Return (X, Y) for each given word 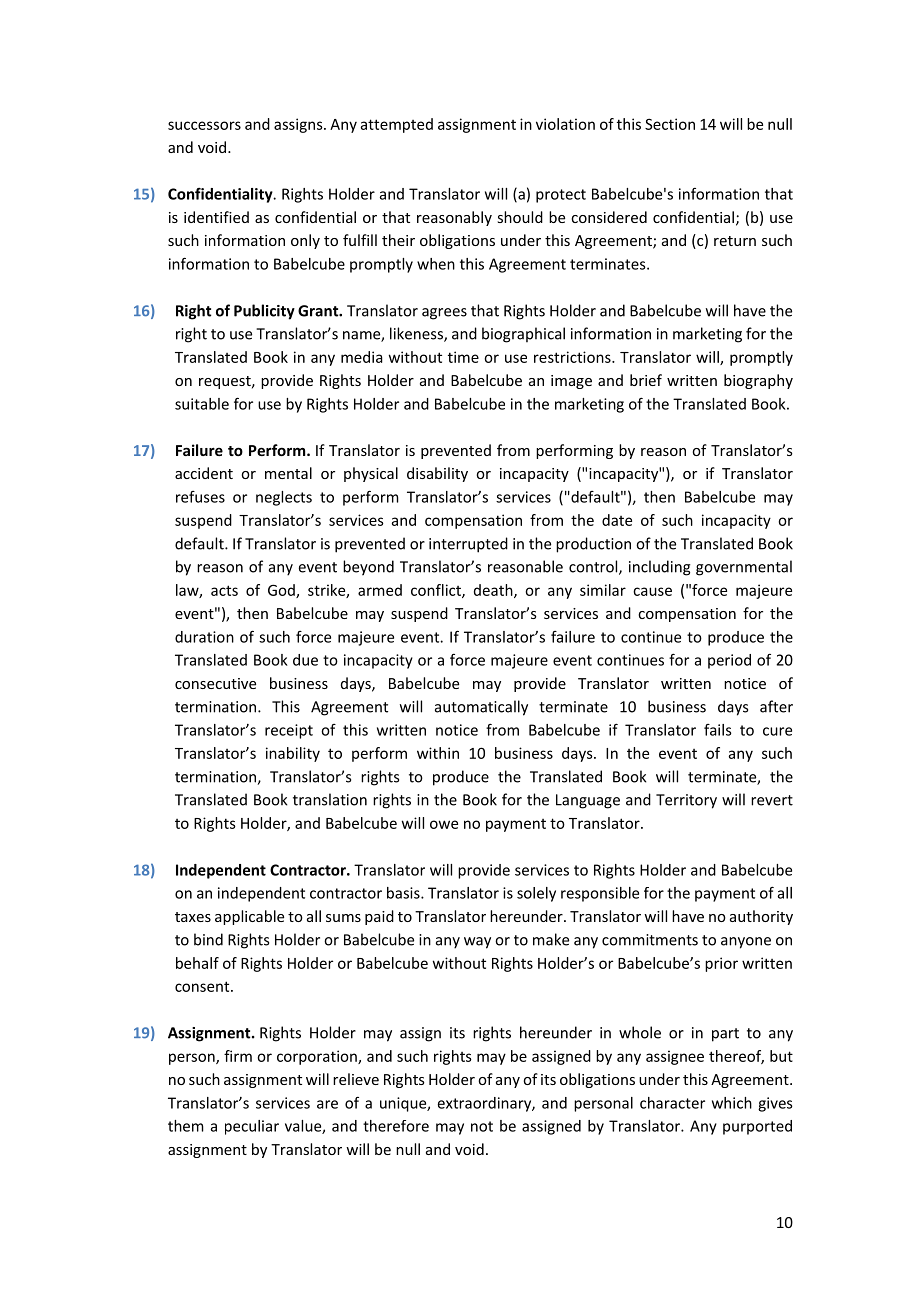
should (520, 217)
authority (761, 917)
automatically (481, 708)
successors (204, 125)
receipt (289, 731)
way (477, 943)
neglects (284, 498)
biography (758, 381)
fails (718, 730)
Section (670, 124)
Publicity (264, 312)
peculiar (252, 1127)
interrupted (468, 545)
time (463, 357)
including (660, 568)
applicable (249, 917)
